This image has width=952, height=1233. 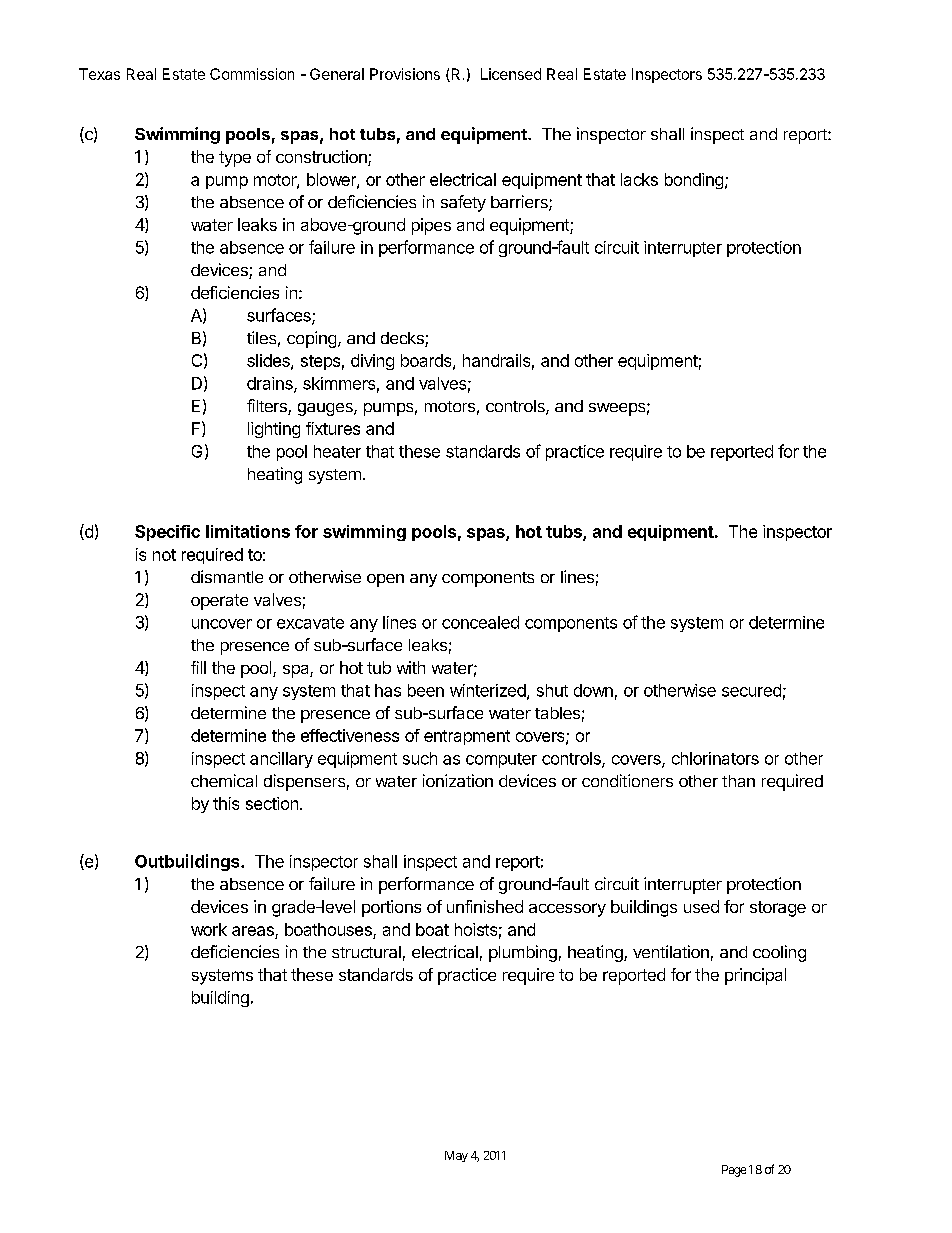 What do you see at coordinates (337, 451) in the image?
I see `heater` at bounding box center [337, 451].
